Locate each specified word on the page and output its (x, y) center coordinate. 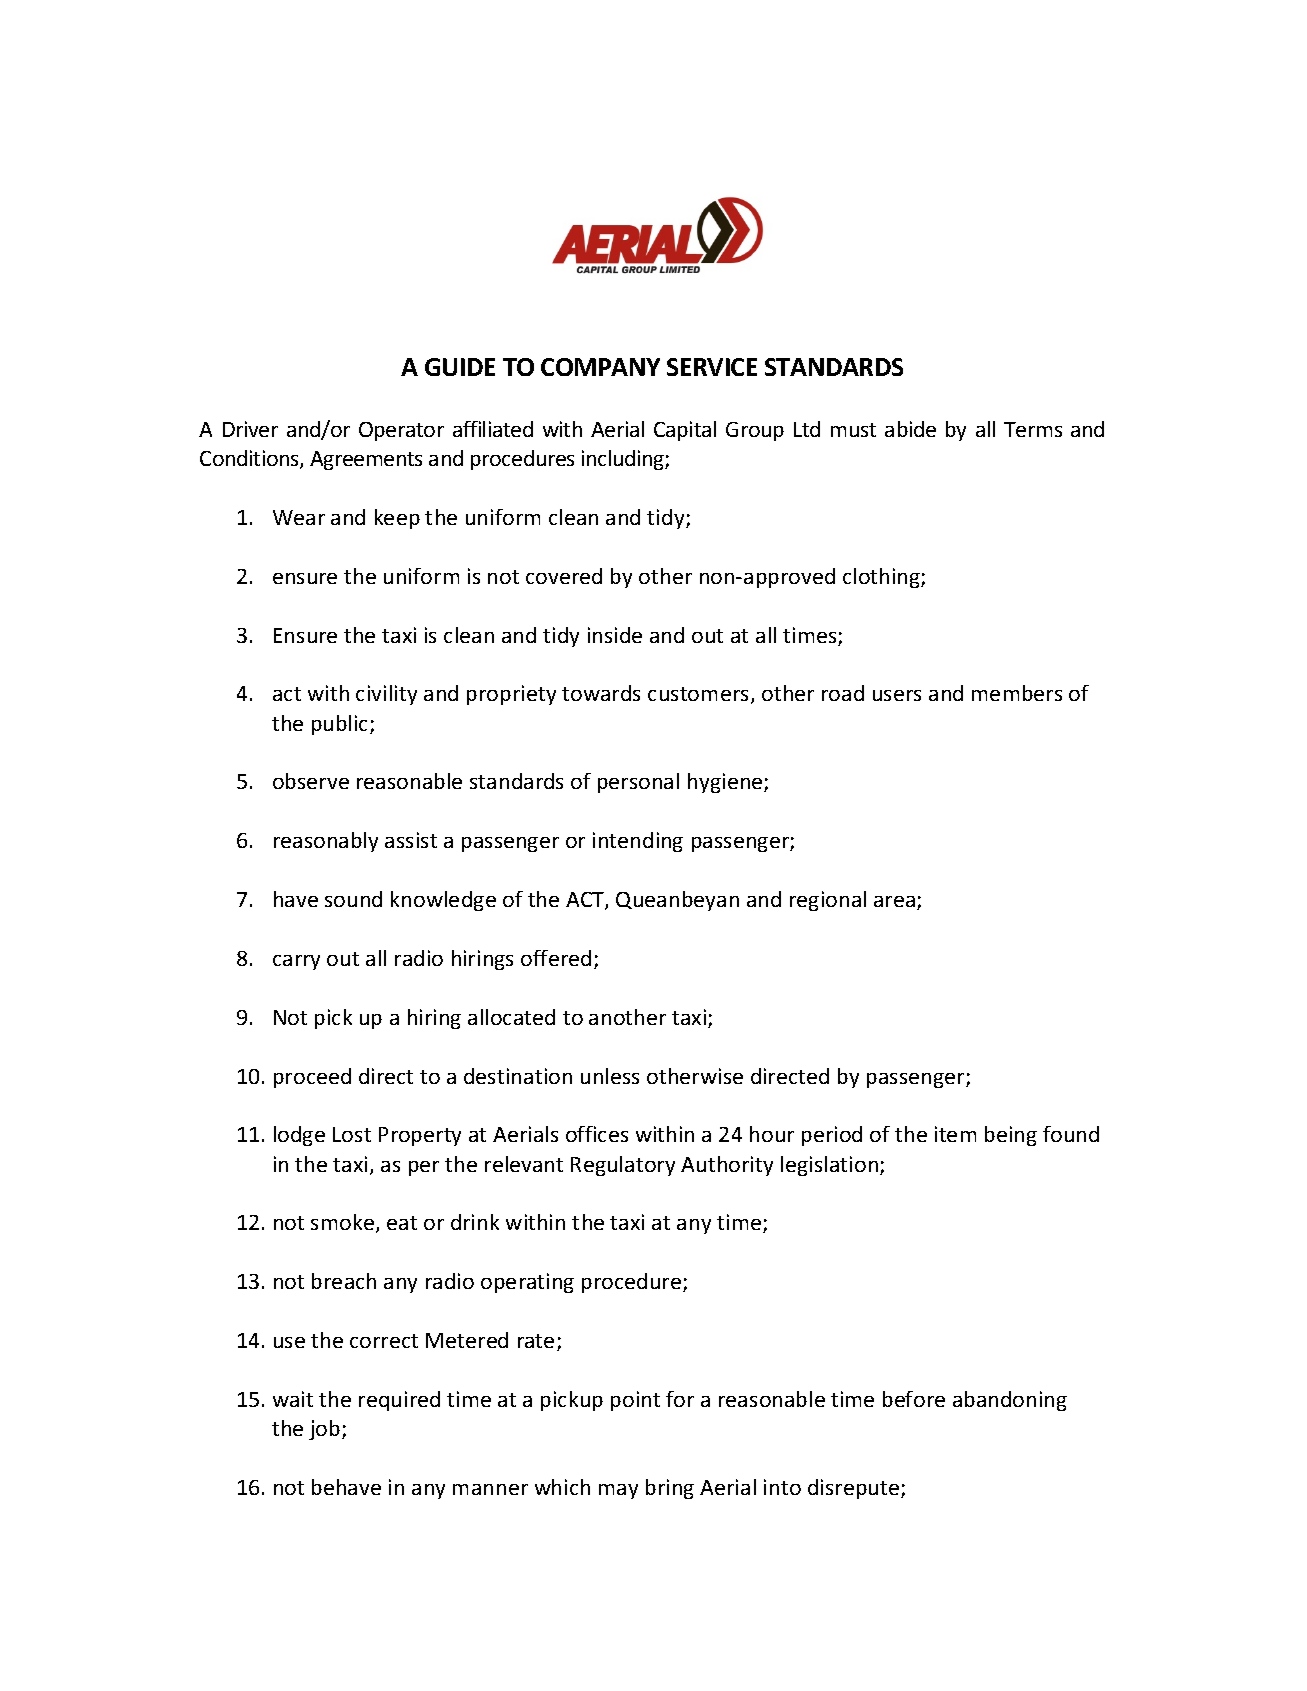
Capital (685, 431)
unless (610, 1076)
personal (638, 783)
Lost (352, 1134)
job (326, 1430)
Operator (401, 431)
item (955, 1134)
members (1017, 693)
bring (670, 1489)
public (341, 725)
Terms (1033, 429)
